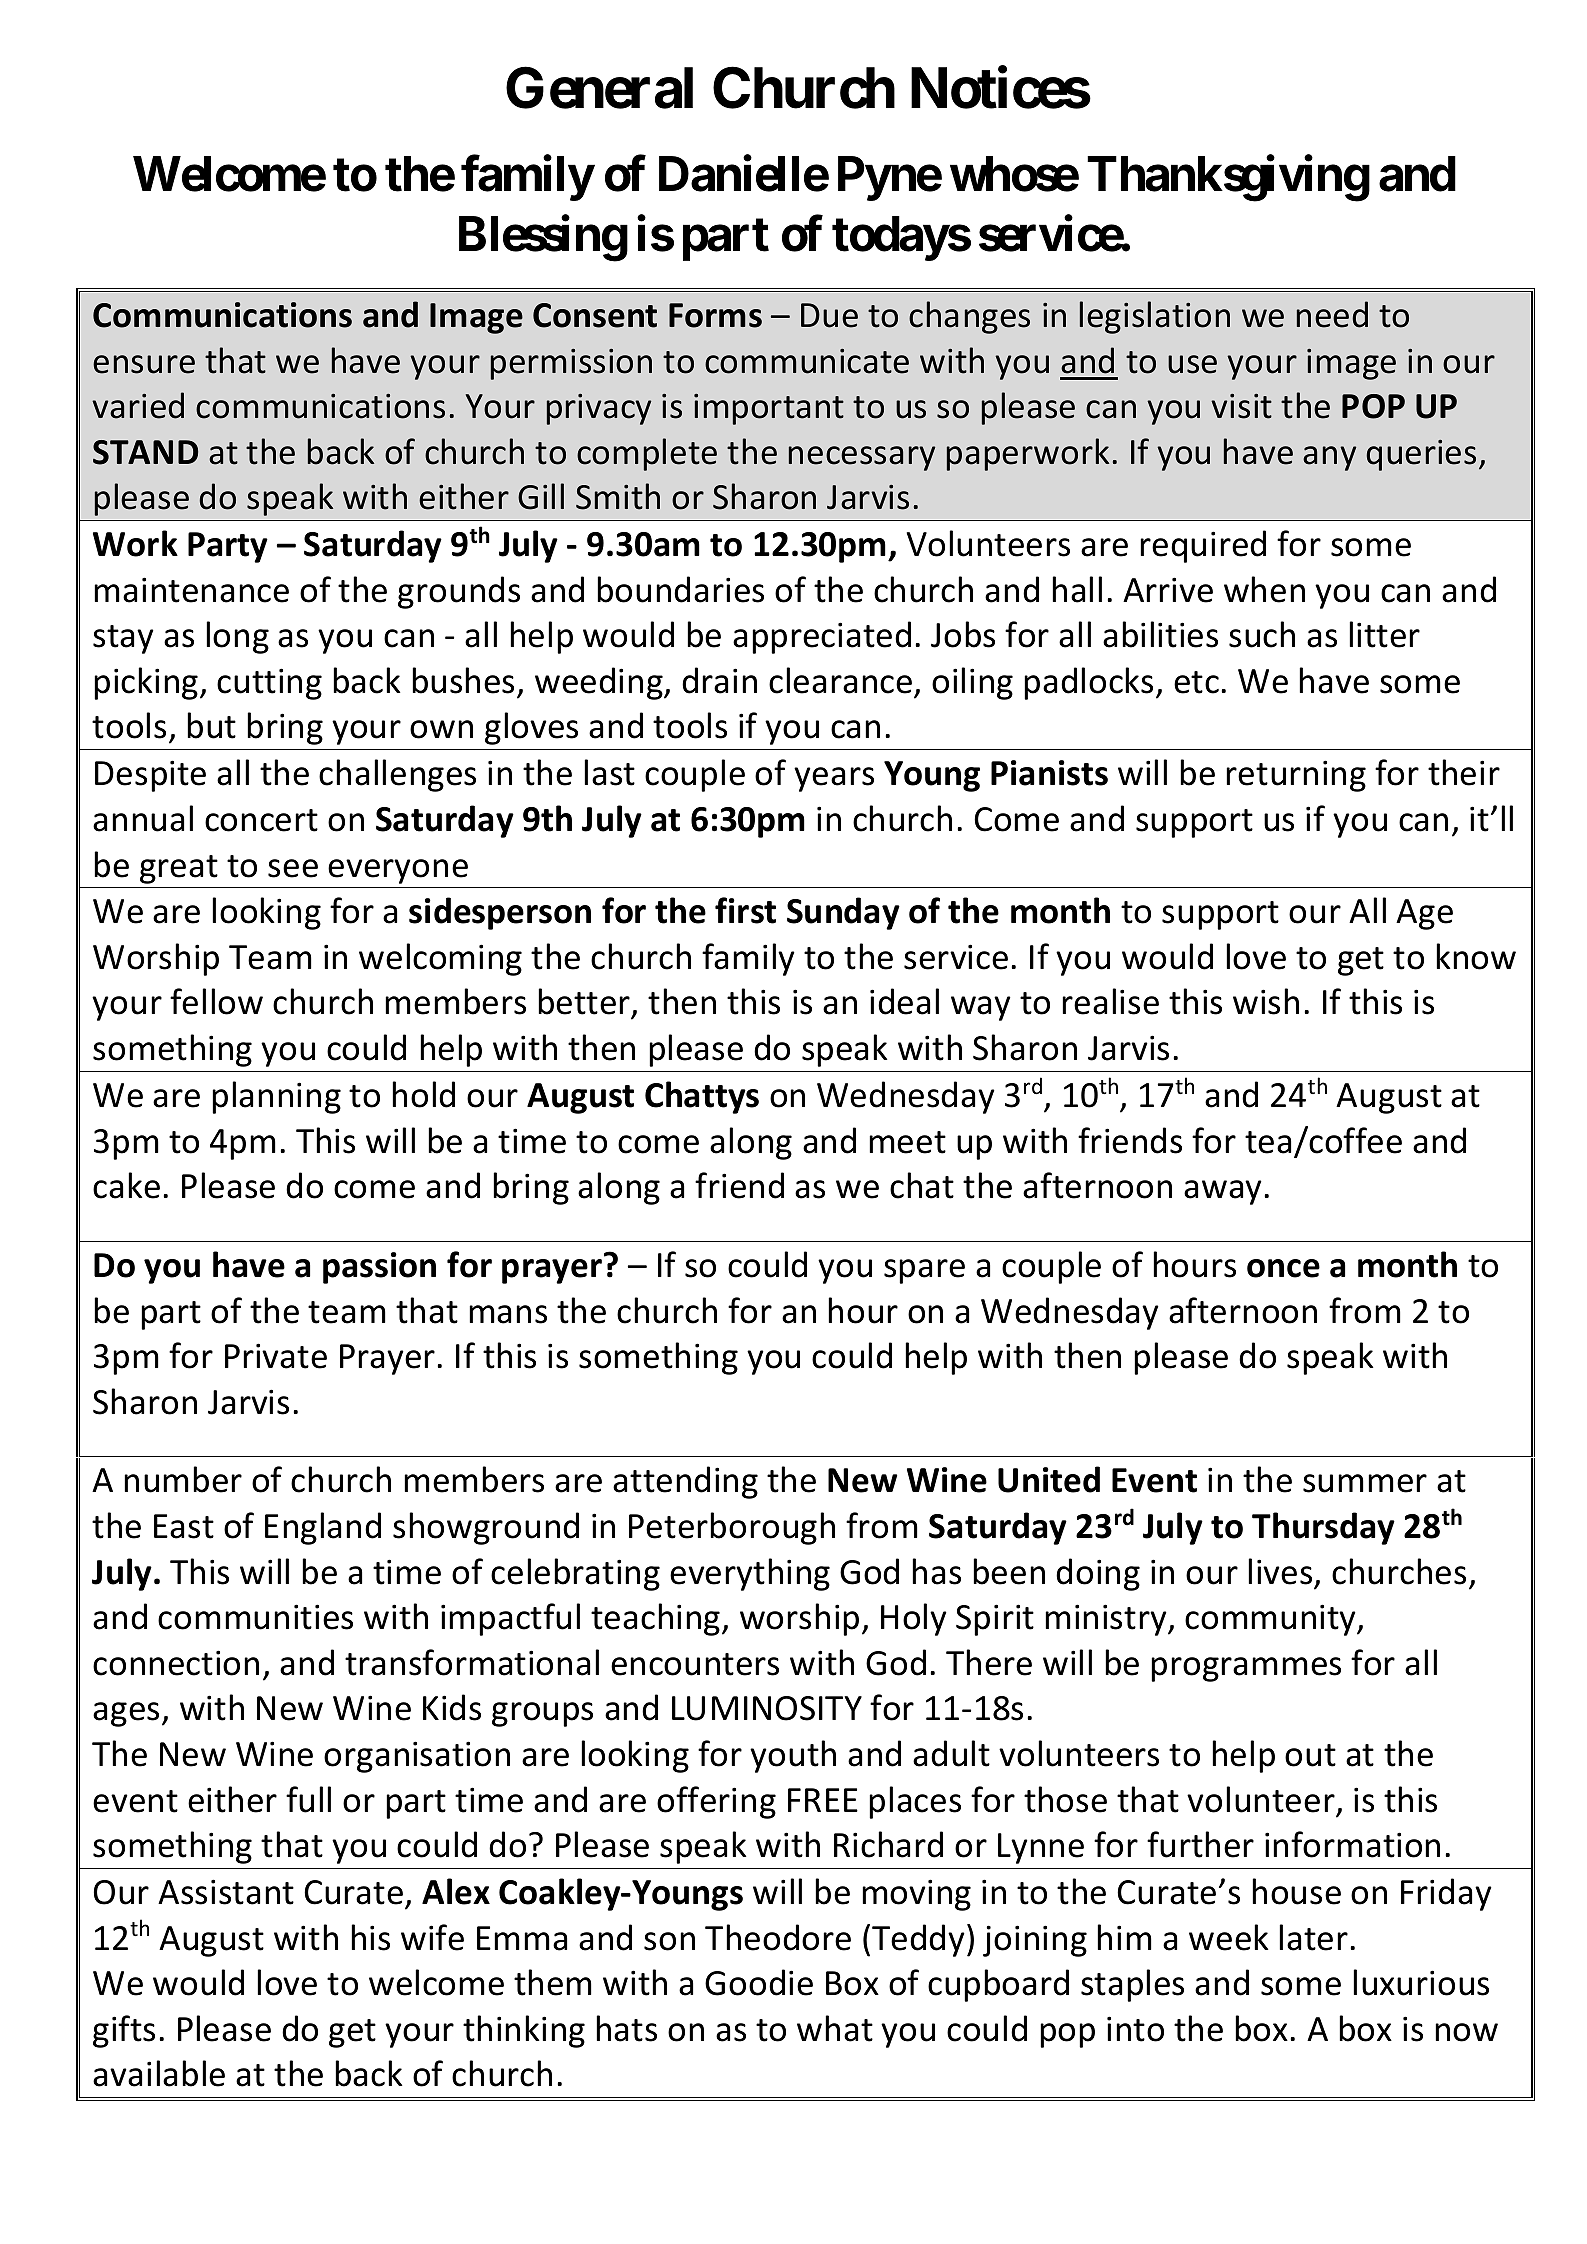 The image size is (1587, 2244). Describe the element at coordinates (1365, 1483) in the screenshot. I see `summer` at that location.
